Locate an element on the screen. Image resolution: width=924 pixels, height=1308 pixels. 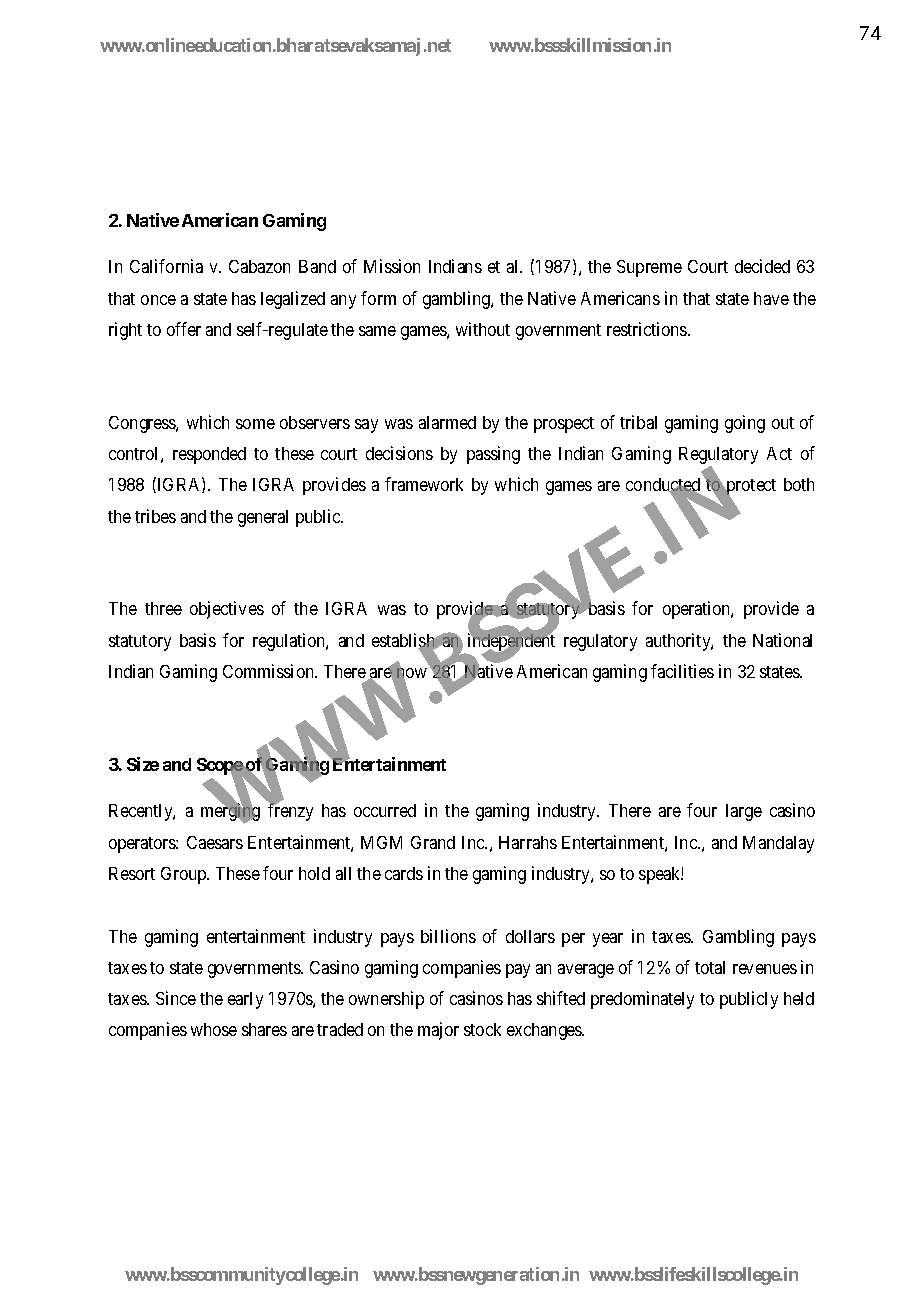
total is located at coordinates (710, 967).
